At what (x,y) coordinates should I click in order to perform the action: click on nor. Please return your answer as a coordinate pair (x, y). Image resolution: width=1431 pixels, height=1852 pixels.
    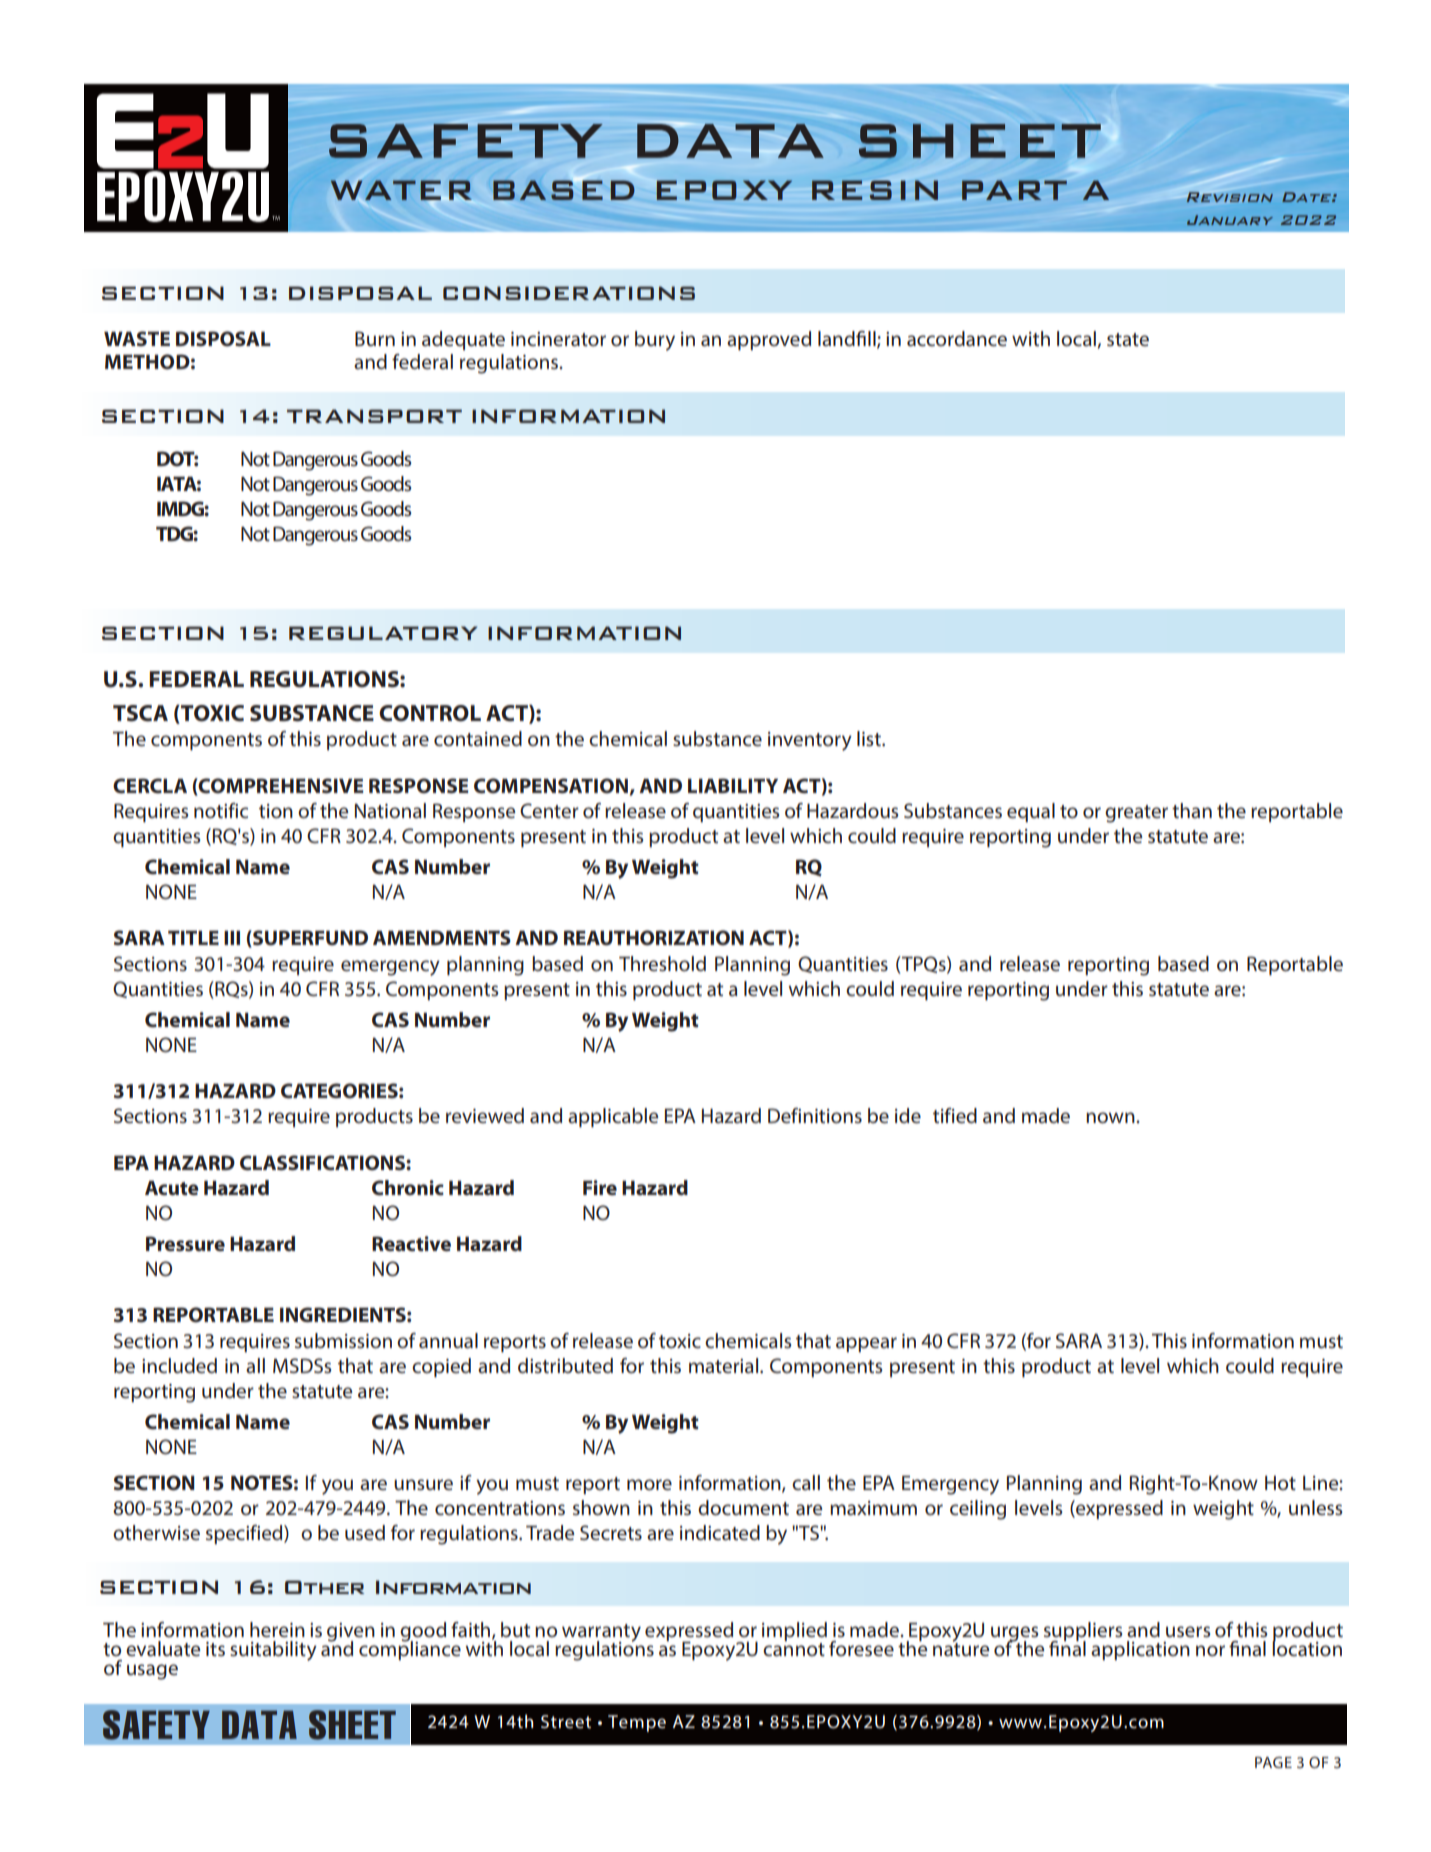
    Looking at the image, I should click on (1210, 1650).
